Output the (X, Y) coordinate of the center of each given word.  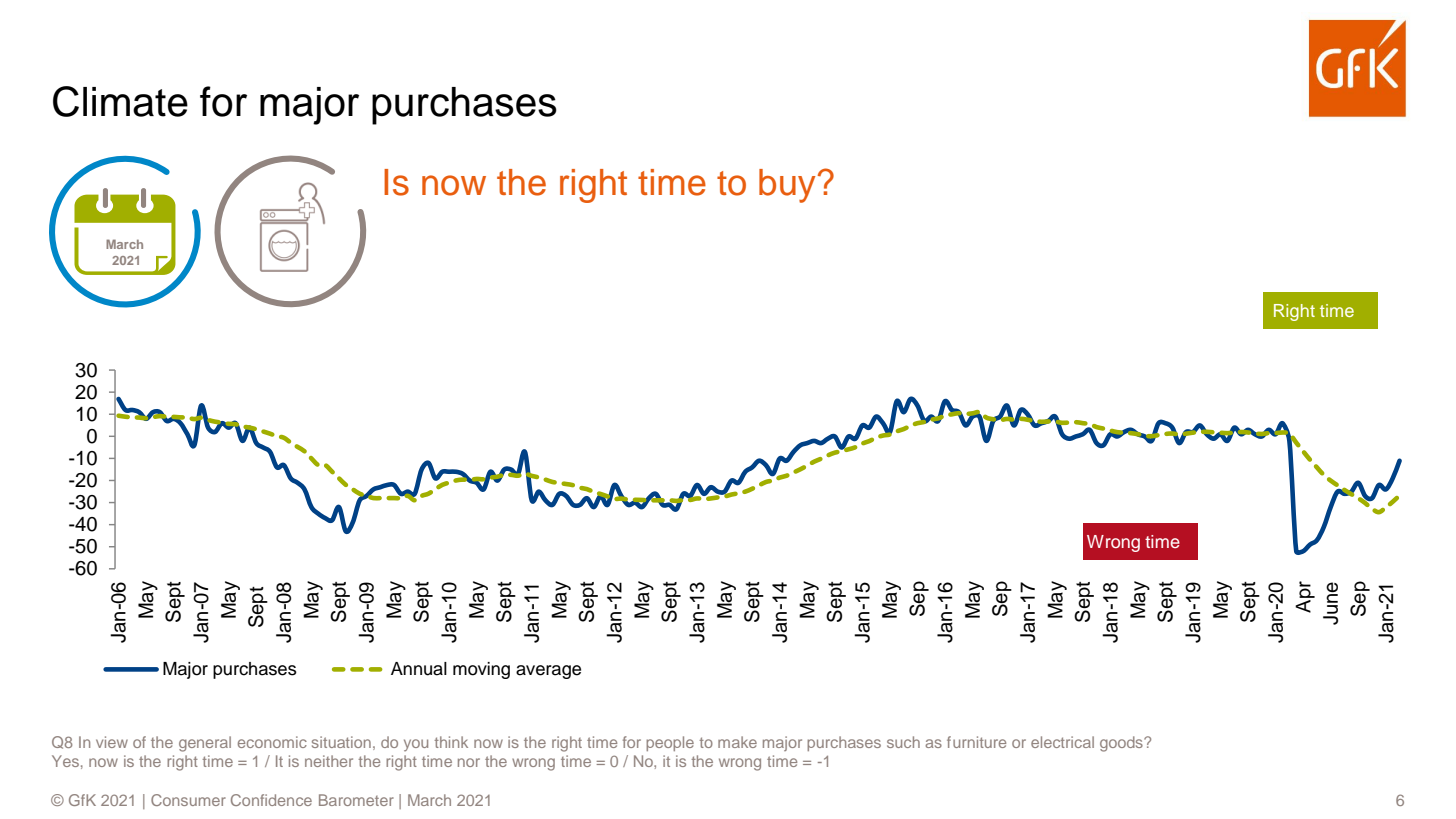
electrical (1062, 742)
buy (787, 186)
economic (272, 742)
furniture (976, 742)
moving (481, 670)
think (451, 742)
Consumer (188, 800)
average (548, 672)
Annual (419, 669)
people (670, 743)
